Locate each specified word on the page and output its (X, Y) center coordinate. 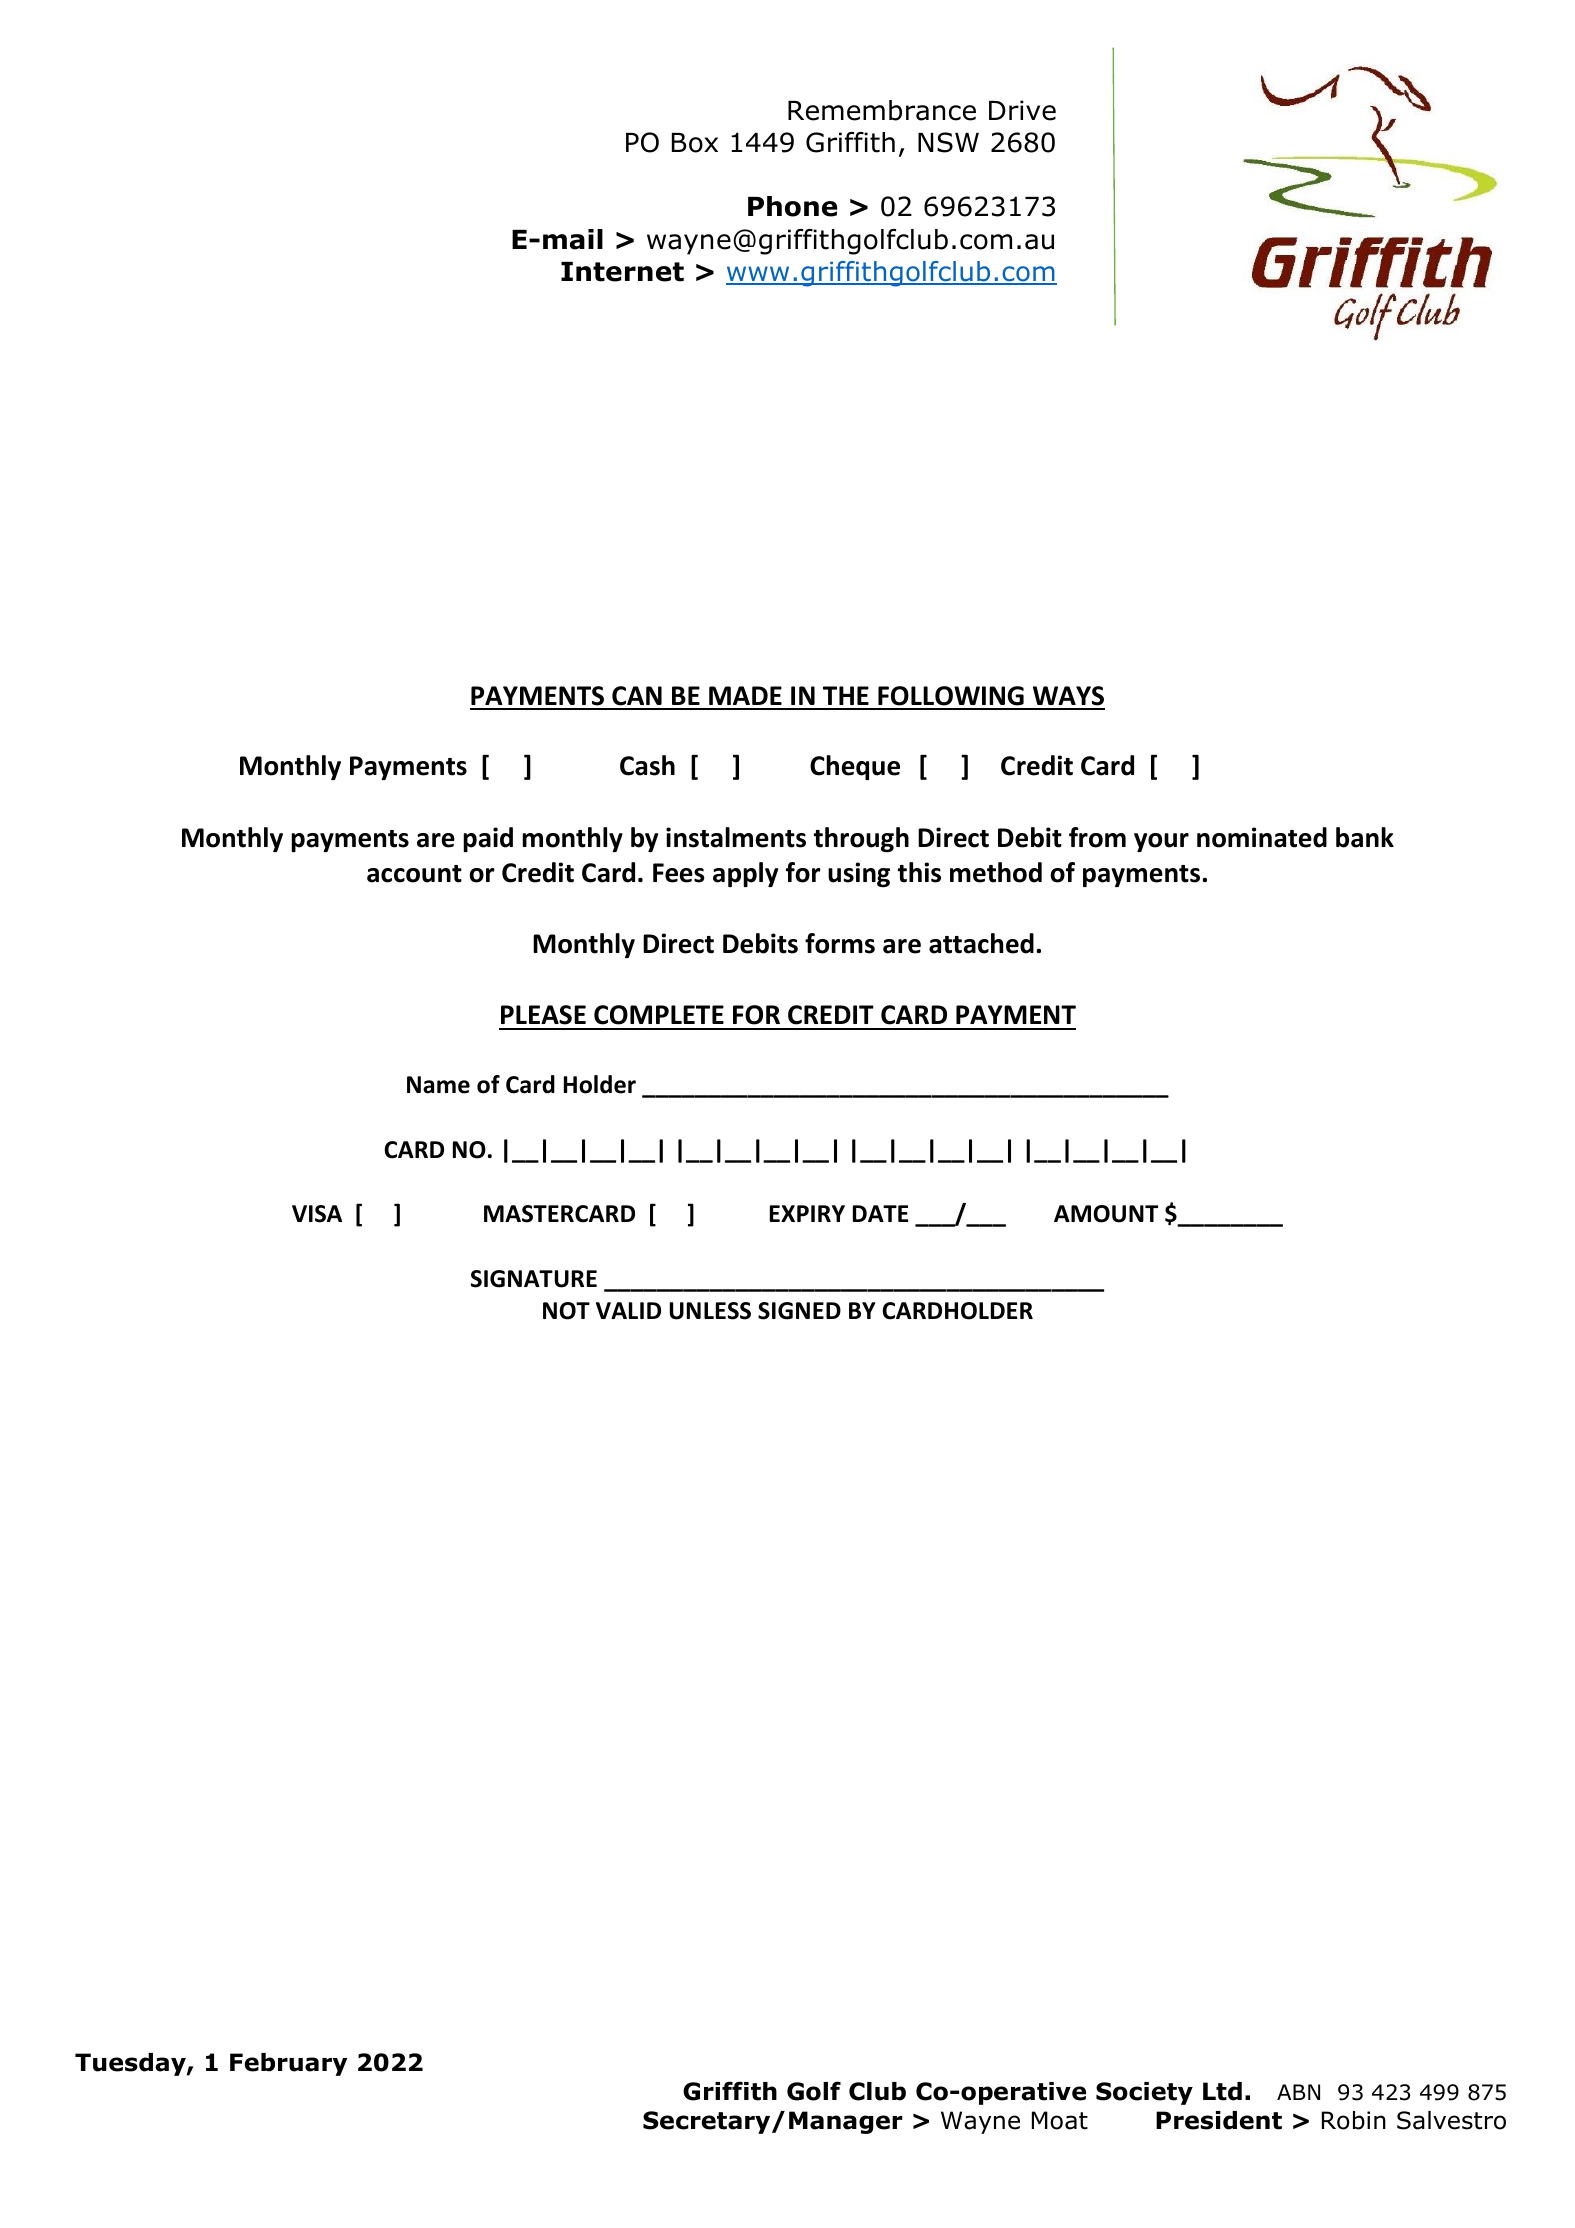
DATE (880, 1213)
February (288, 2064)
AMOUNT (1106, 1214)
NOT (566, 1311)
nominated (1262, 837)
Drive (1022, 110)
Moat (1060, 2120)
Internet (622, 272)
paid (488, 839)
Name (438, 1085)
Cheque (855, 767)
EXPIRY (807, 1213)
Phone (792, 206)
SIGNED (799, 1311)
